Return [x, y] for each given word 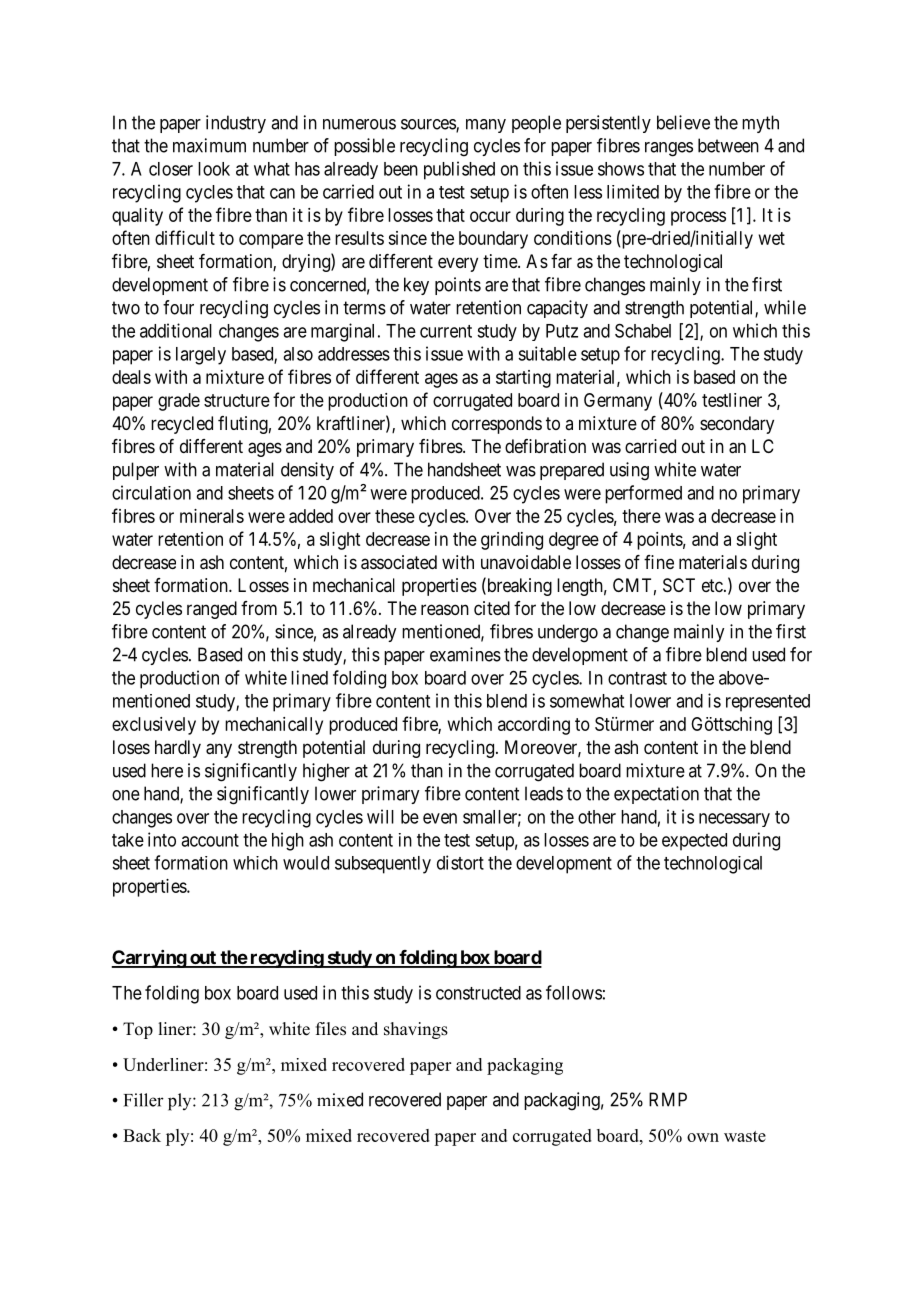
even [440, 818]
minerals [212, 516]
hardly [178, 749]
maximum [209, 145]
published [459, 170]
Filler [144, 1100]
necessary [734, 820]
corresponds [497, 425]
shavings [416, 1030]
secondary [737, 425]
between [728, 145]
